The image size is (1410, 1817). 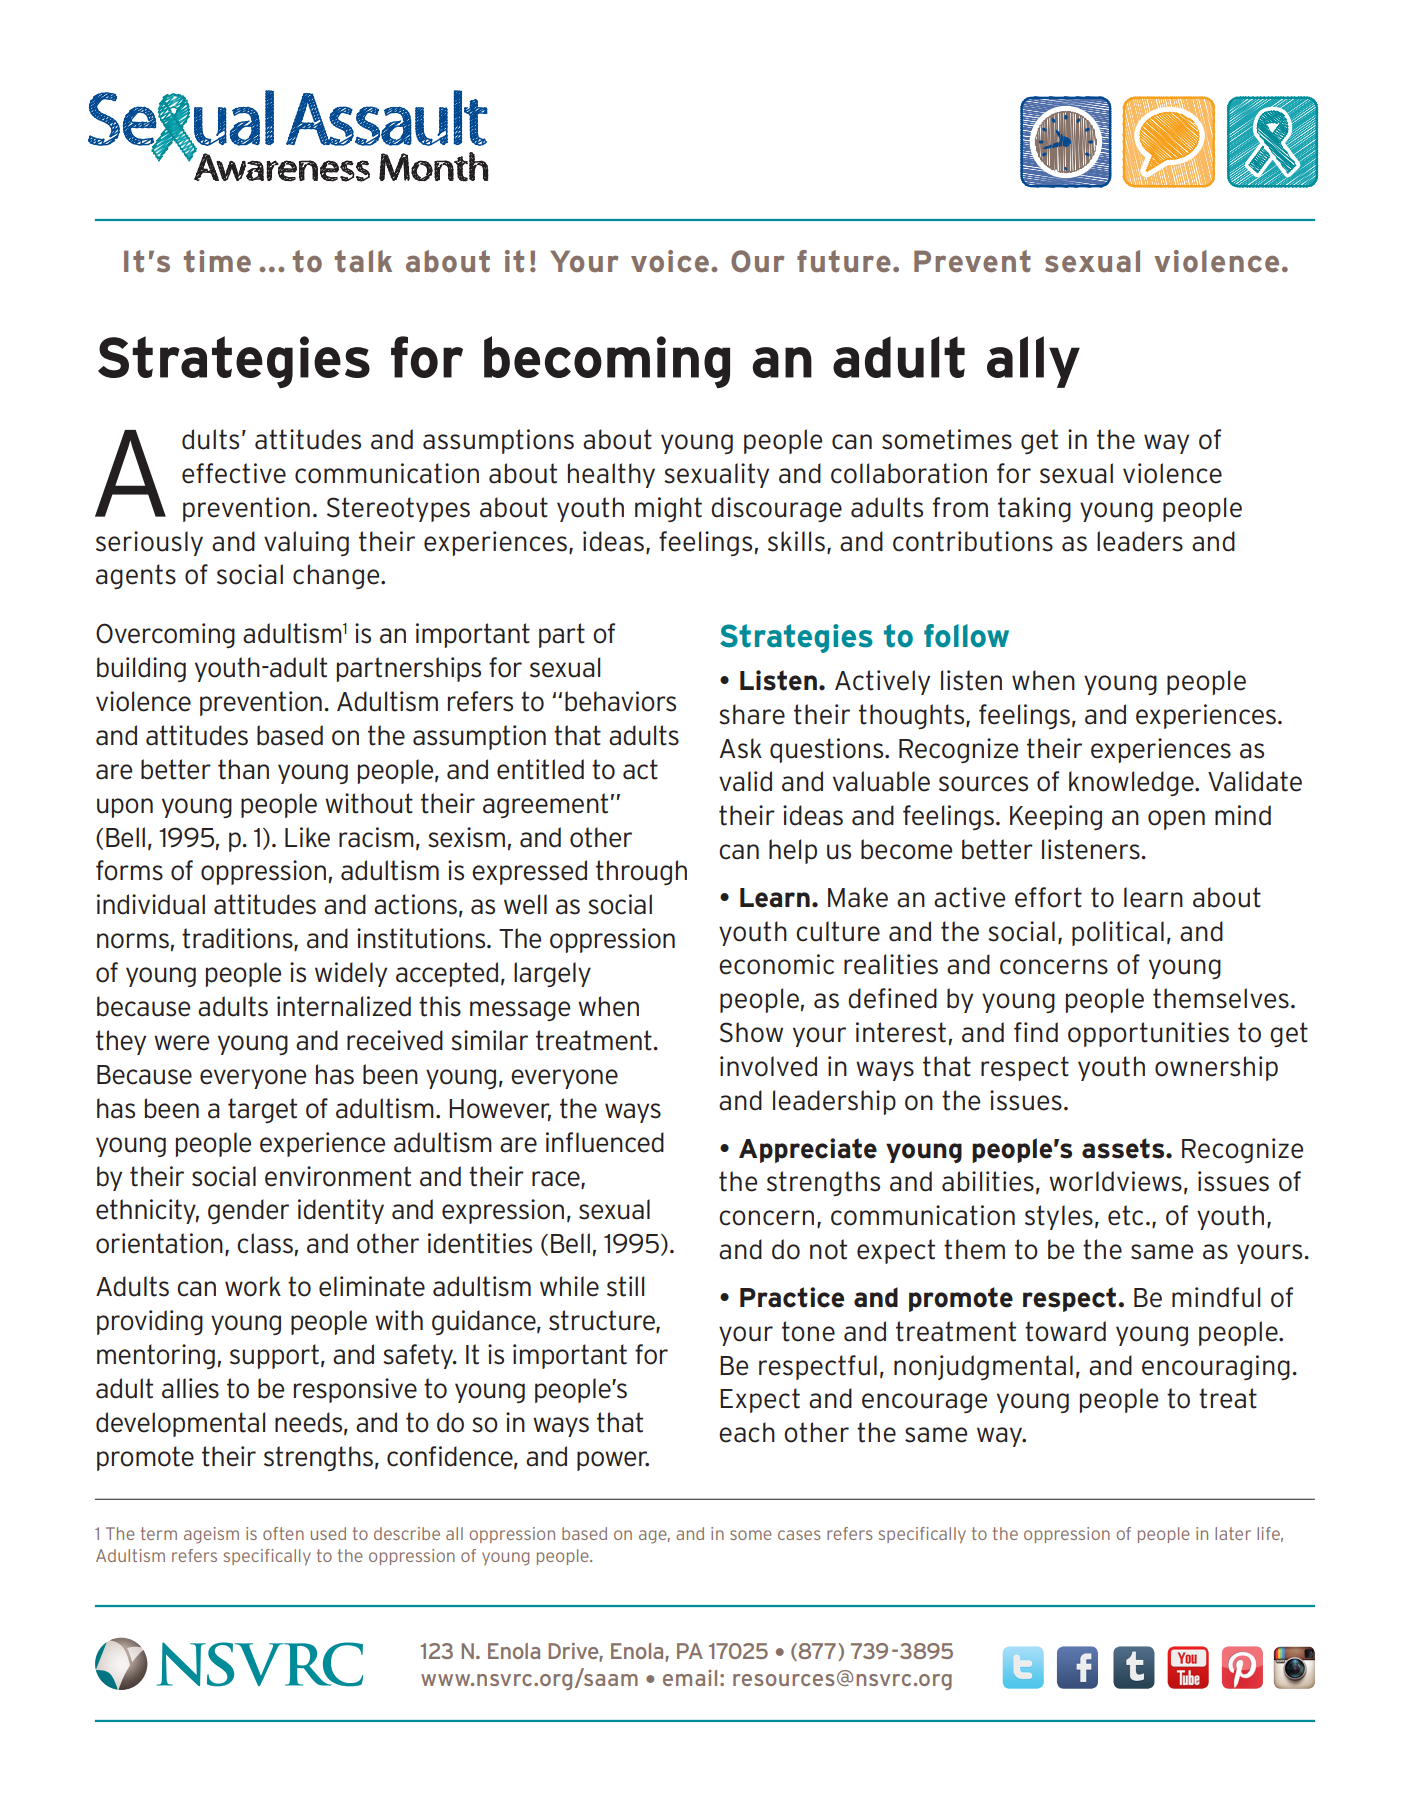 What do you see at coordinates (1065, 1331) in the document?
I see `toward` at bounding box center [1065, 1331].
